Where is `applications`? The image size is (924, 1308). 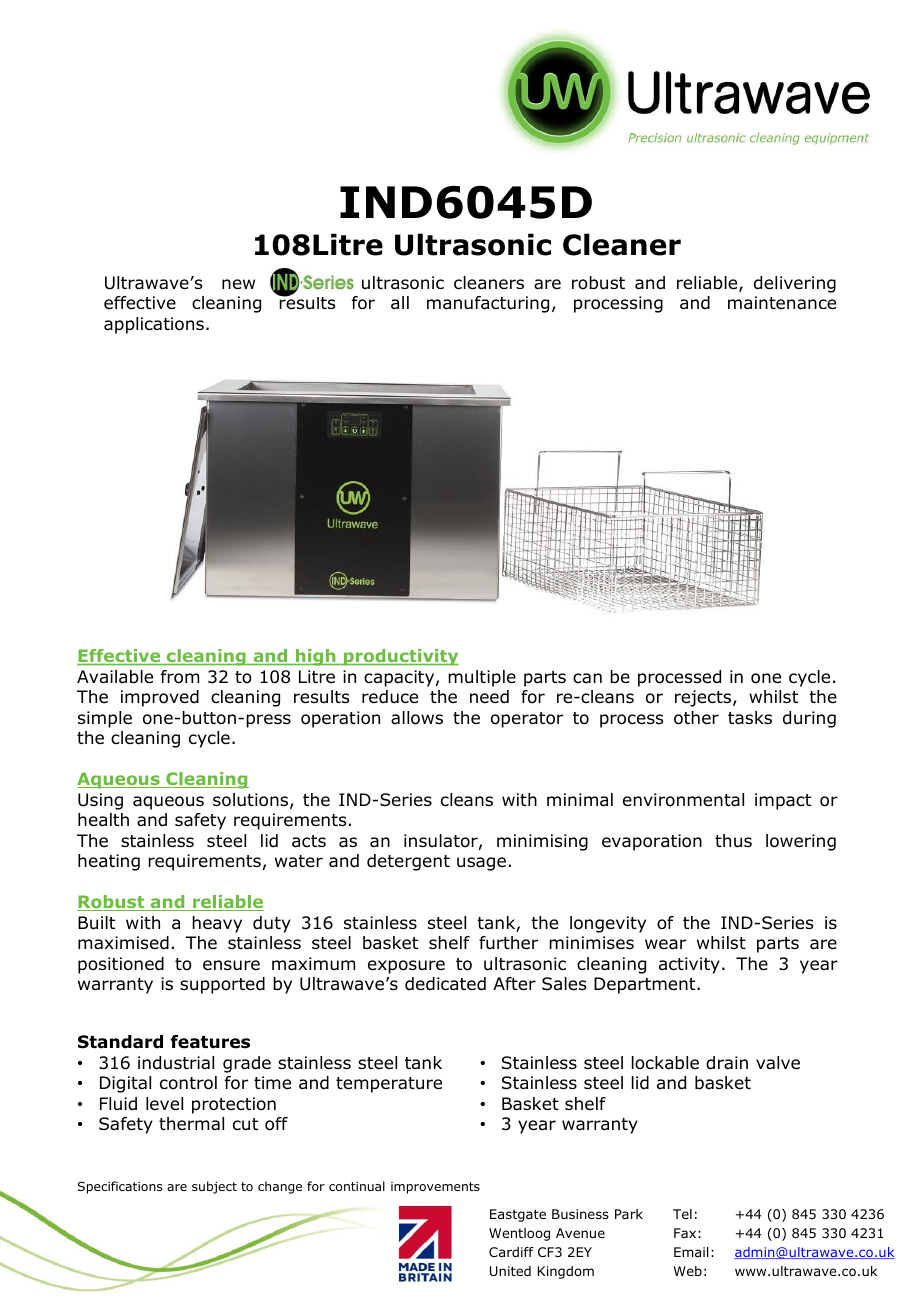 applications is located at coordinates (154, 325).
